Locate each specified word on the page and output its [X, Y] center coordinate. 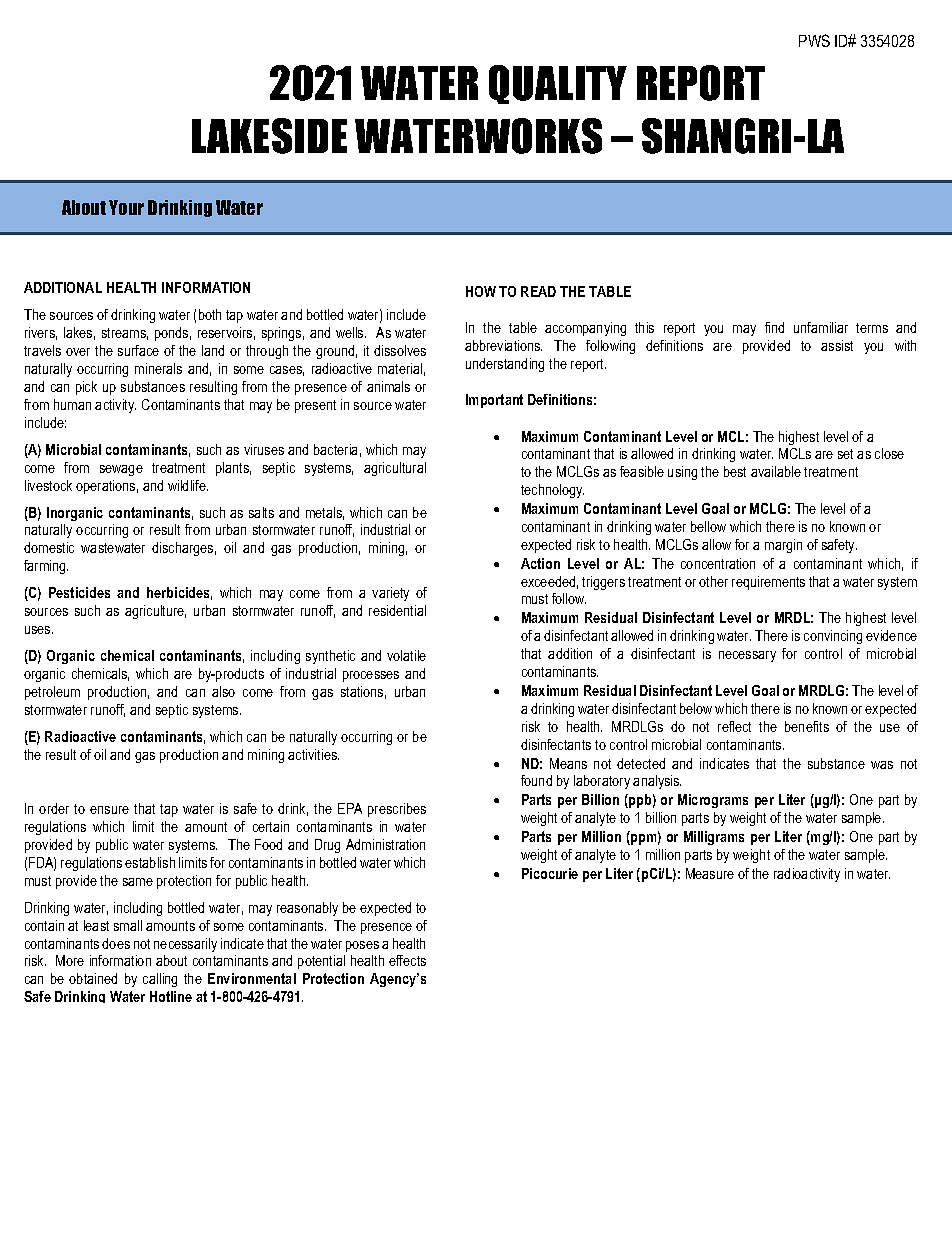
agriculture [155, 612]
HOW [481, 291]
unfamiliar [821, 327]
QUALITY [558, 84]
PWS [814, 40]
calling [160, 980]
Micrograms [713, 801]
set [845, 454]
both [210, 314]
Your [126, 207]
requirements [768, 583]
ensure [109, 810]
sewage [121, 470]
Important [494, 401]
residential [397, 610]
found [536, 780]
